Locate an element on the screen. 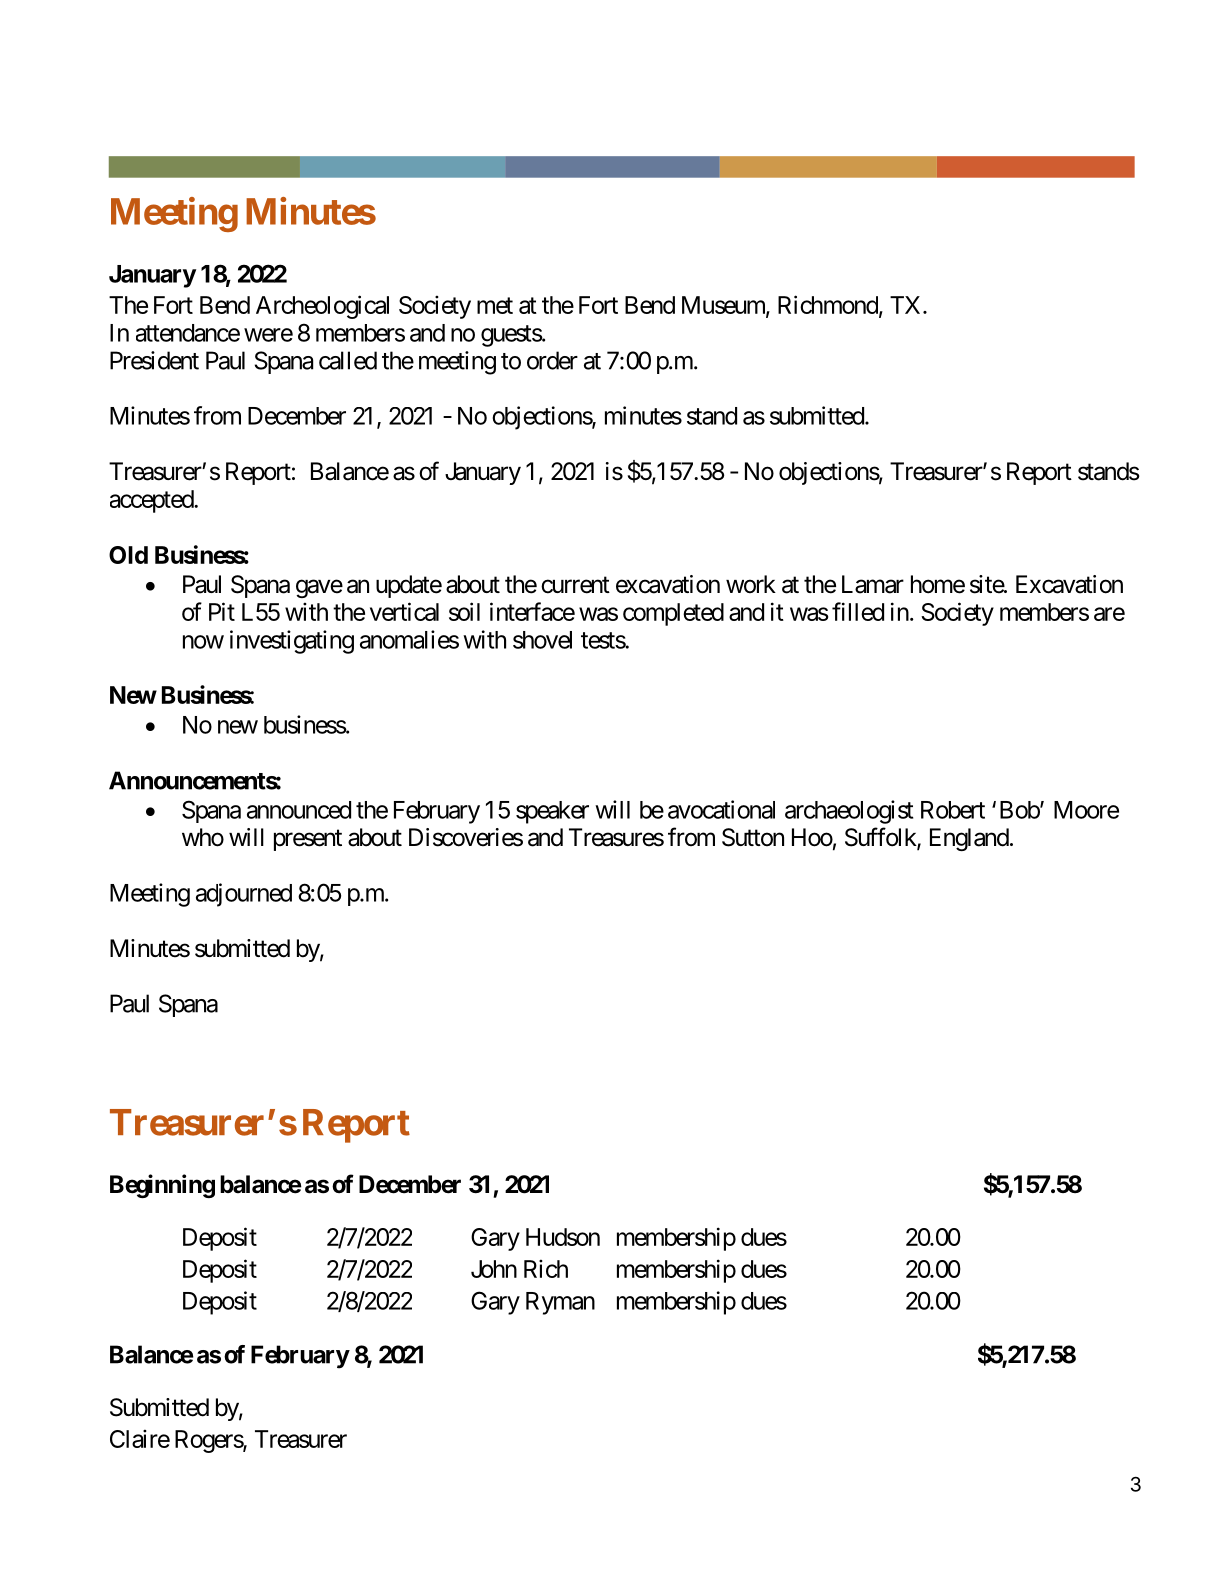  order is located at coordinates (552, 360).
